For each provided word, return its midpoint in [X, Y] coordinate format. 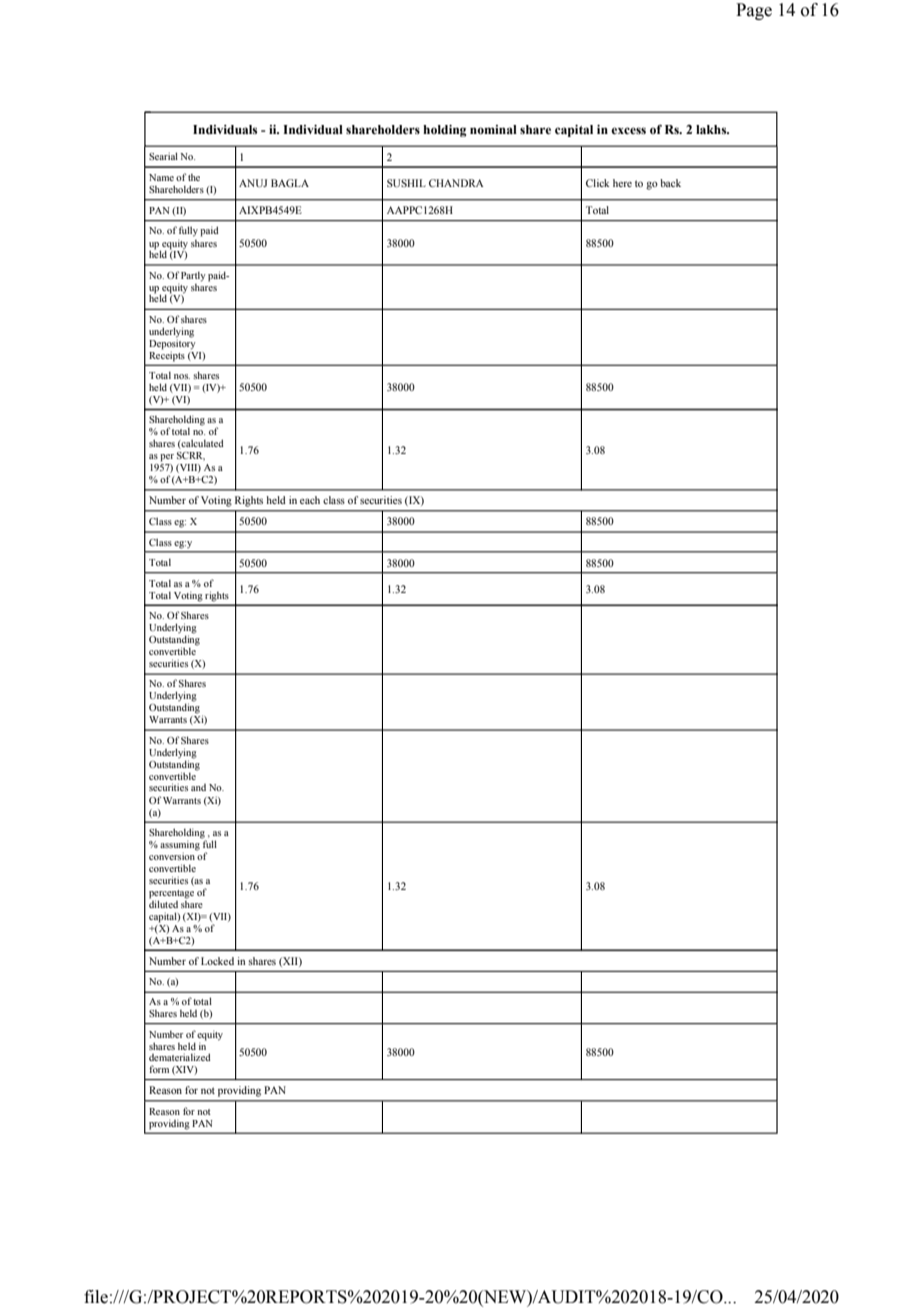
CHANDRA [456, 183]
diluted [163, 903]
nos [182, 376]
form [159, 1069]
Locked [217, 961]
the [194, 177]
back [670, 183]
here [622, 183]
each [310, 500]
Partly [193, 277]
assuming [181, 844]
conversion [173, 855]
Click [598, 183]
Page [754, 11]
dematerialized [180, 1057]
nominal [493, 129]
